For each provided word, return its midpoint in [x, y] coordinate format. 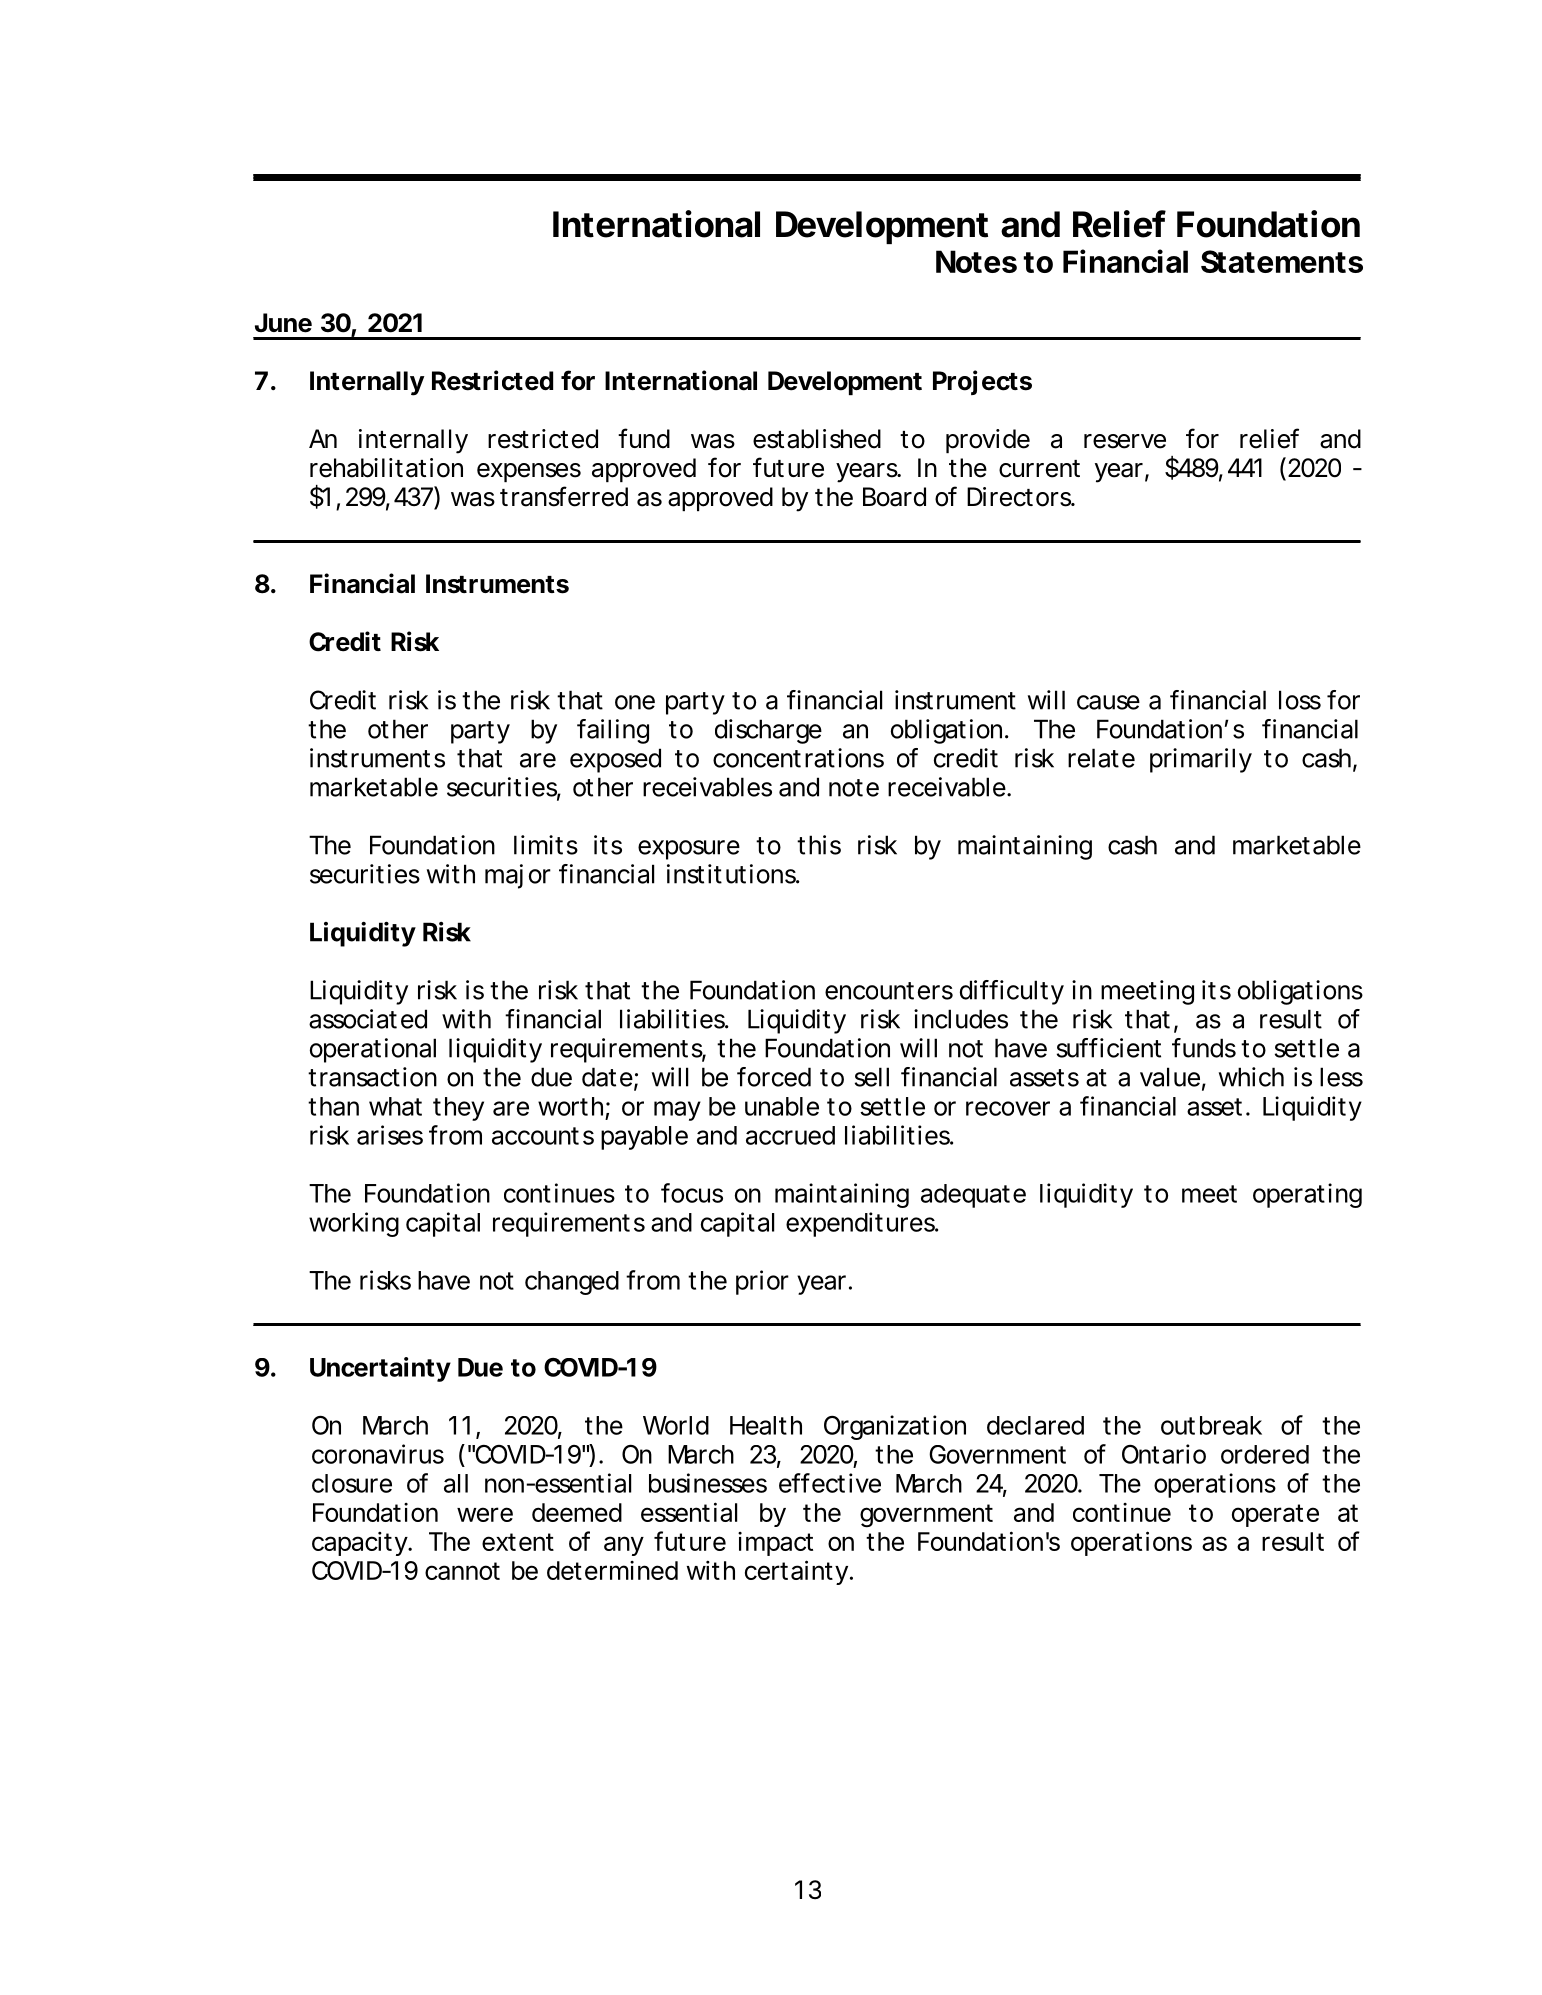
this [819, 845]
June [283, 323]
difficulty [1012, 992]
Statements [1282, 261]
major [518, 876]
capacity [360, 1544]
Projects [982, 382]
